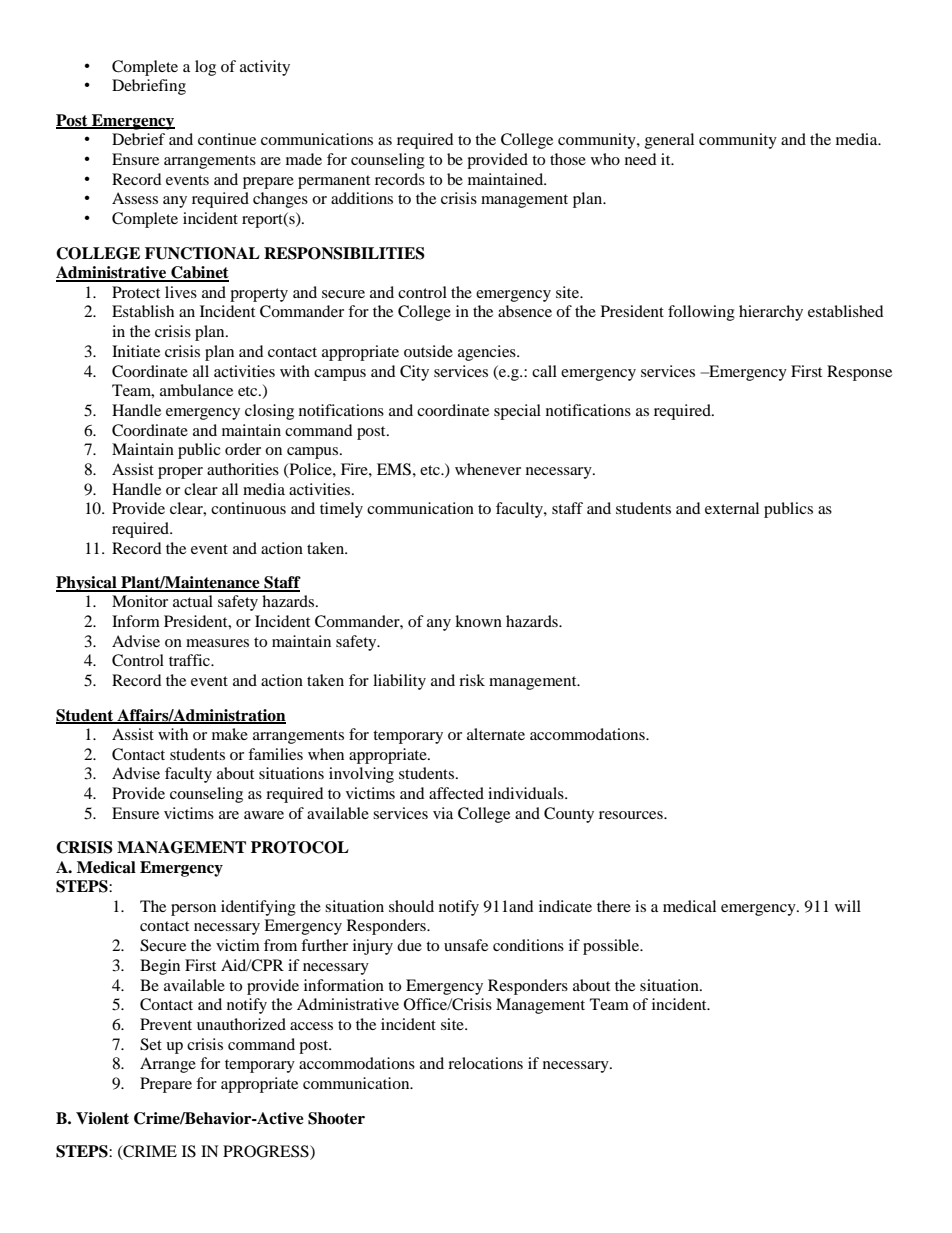 This screenshot has height=1233, width=952. I want to click on unsafe, so click(466, 945).
